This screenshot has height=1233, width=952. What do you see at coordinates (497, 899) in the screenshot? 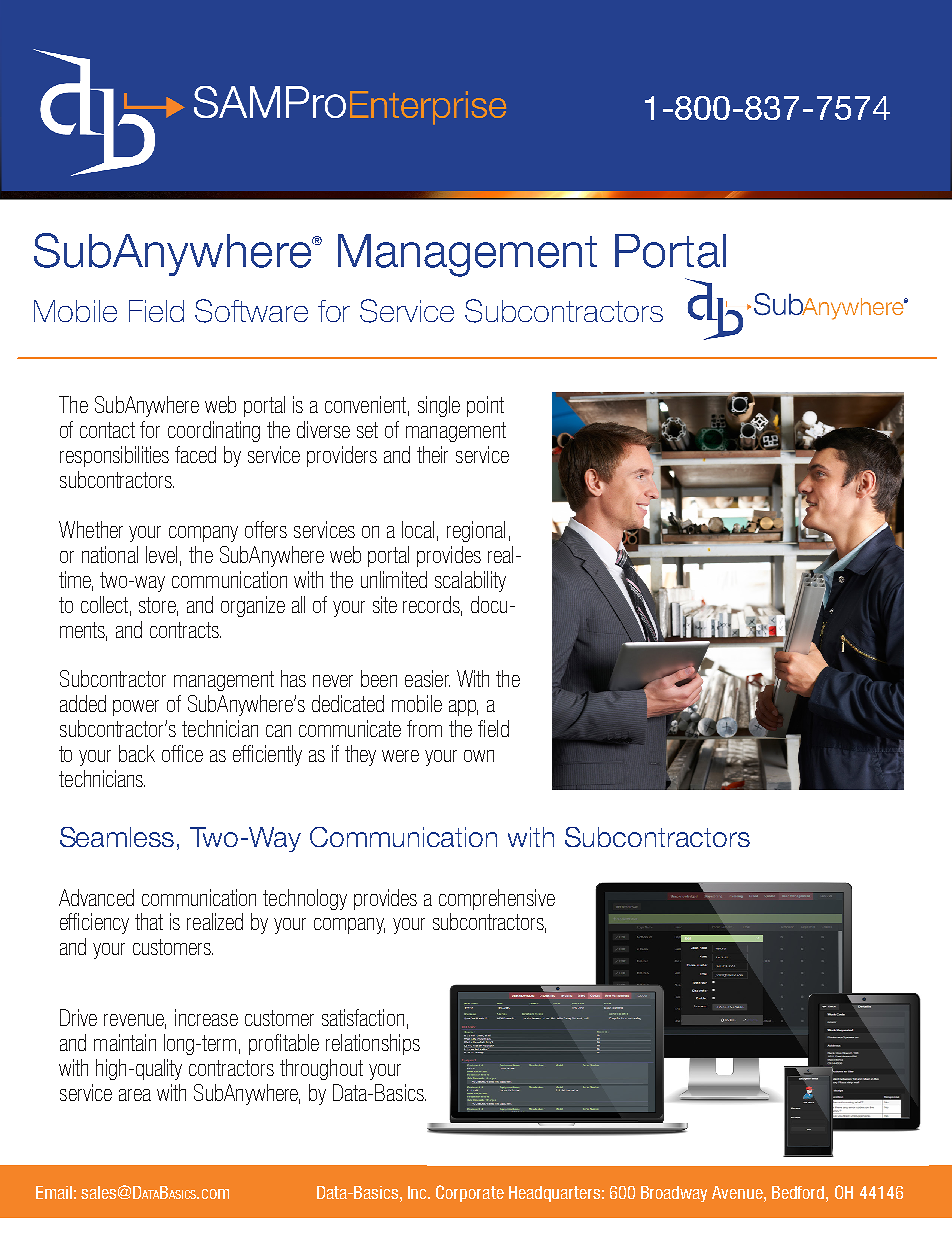
I see `comprehensive` at bounding box center [497, 899].
